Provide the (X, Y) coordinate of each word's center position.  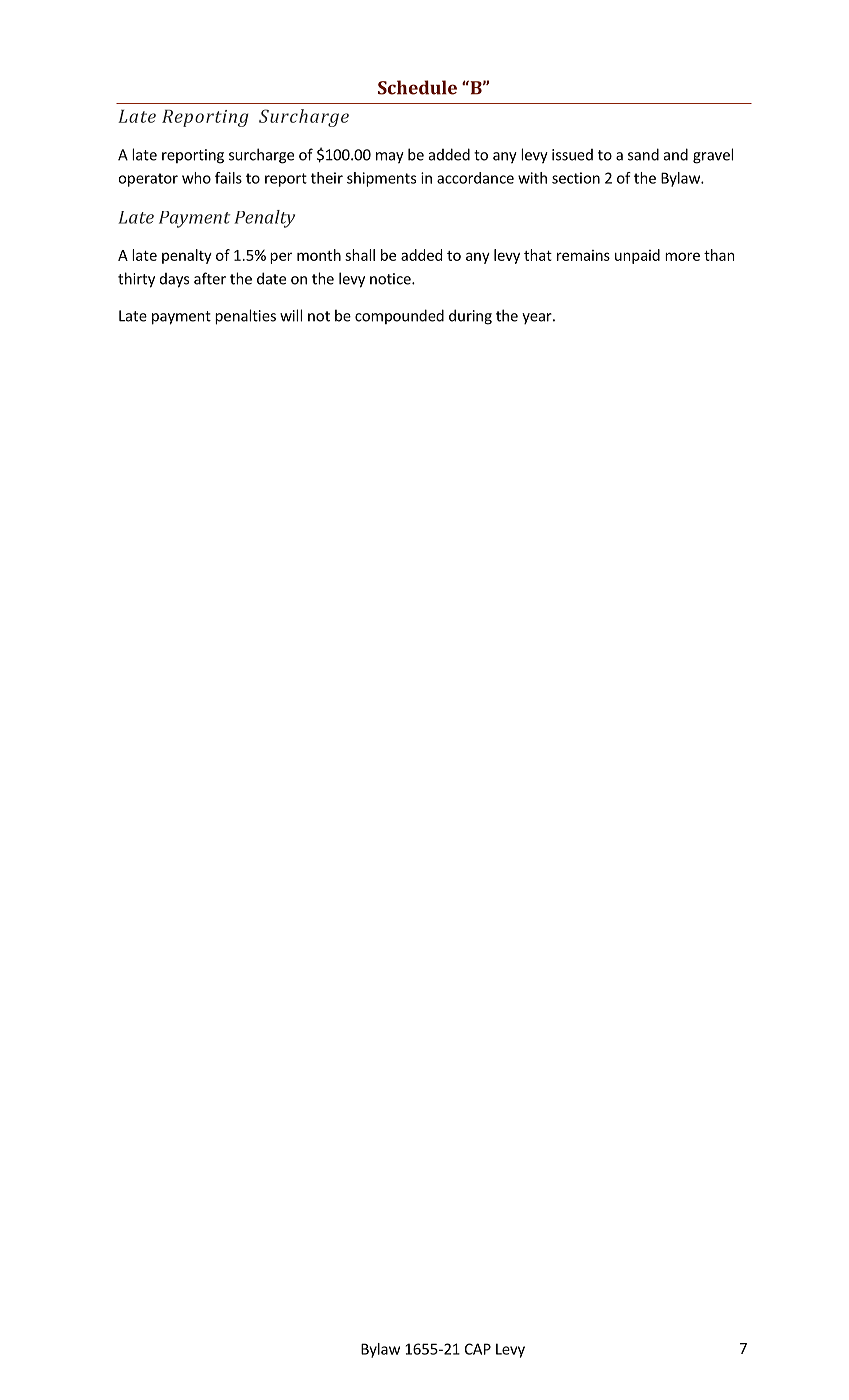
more (682, 256)
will (291, 315)
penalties (245, 317)
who (196, 178)
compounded (399, 316)
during (470, 317)
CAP (478, 1349)
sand (643, 154)
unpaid (637, 256)
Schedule (417, 87)
